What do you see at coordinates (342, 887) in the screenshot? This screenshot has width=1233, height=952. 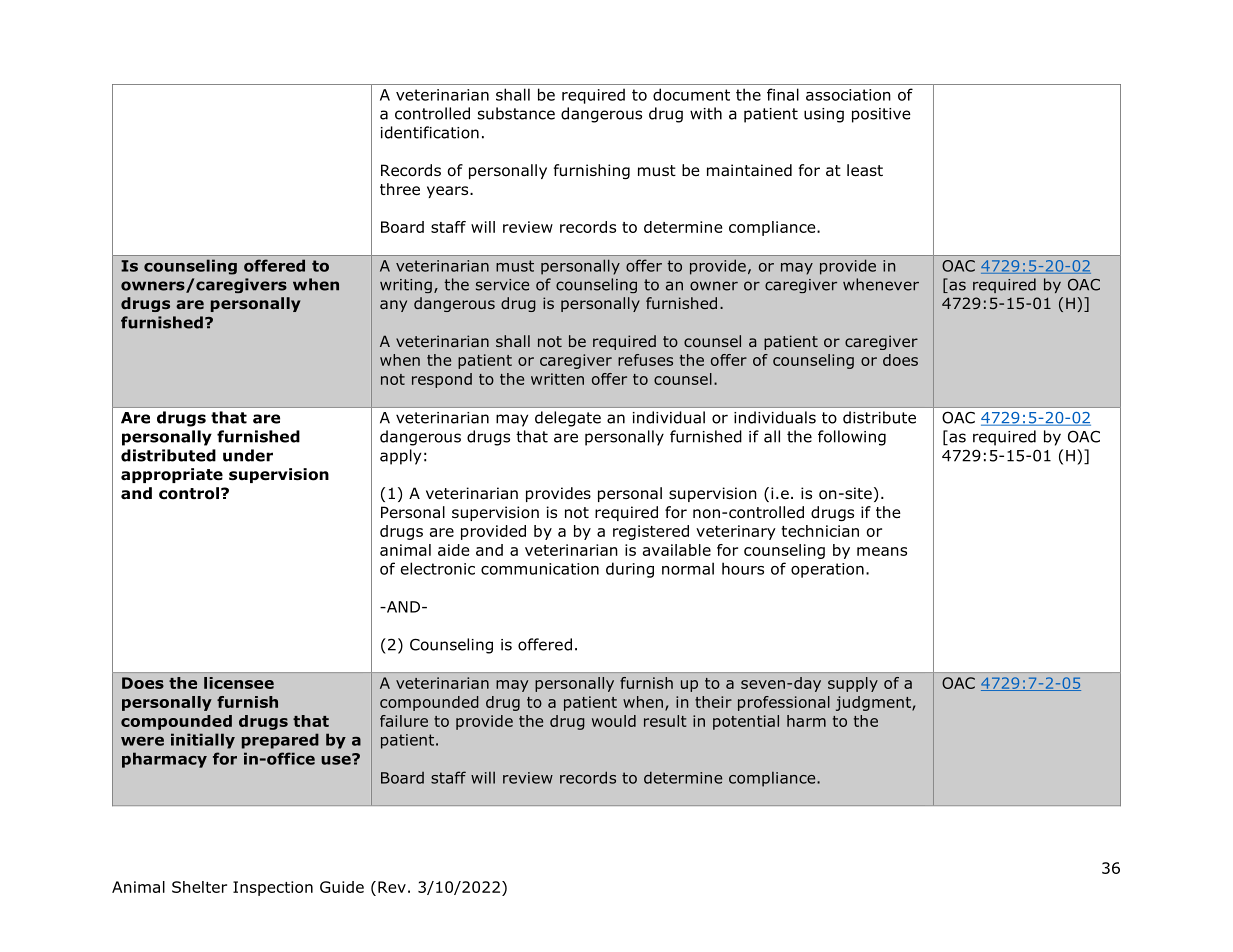 I see `Guide` at bounding box center [342, 887].
